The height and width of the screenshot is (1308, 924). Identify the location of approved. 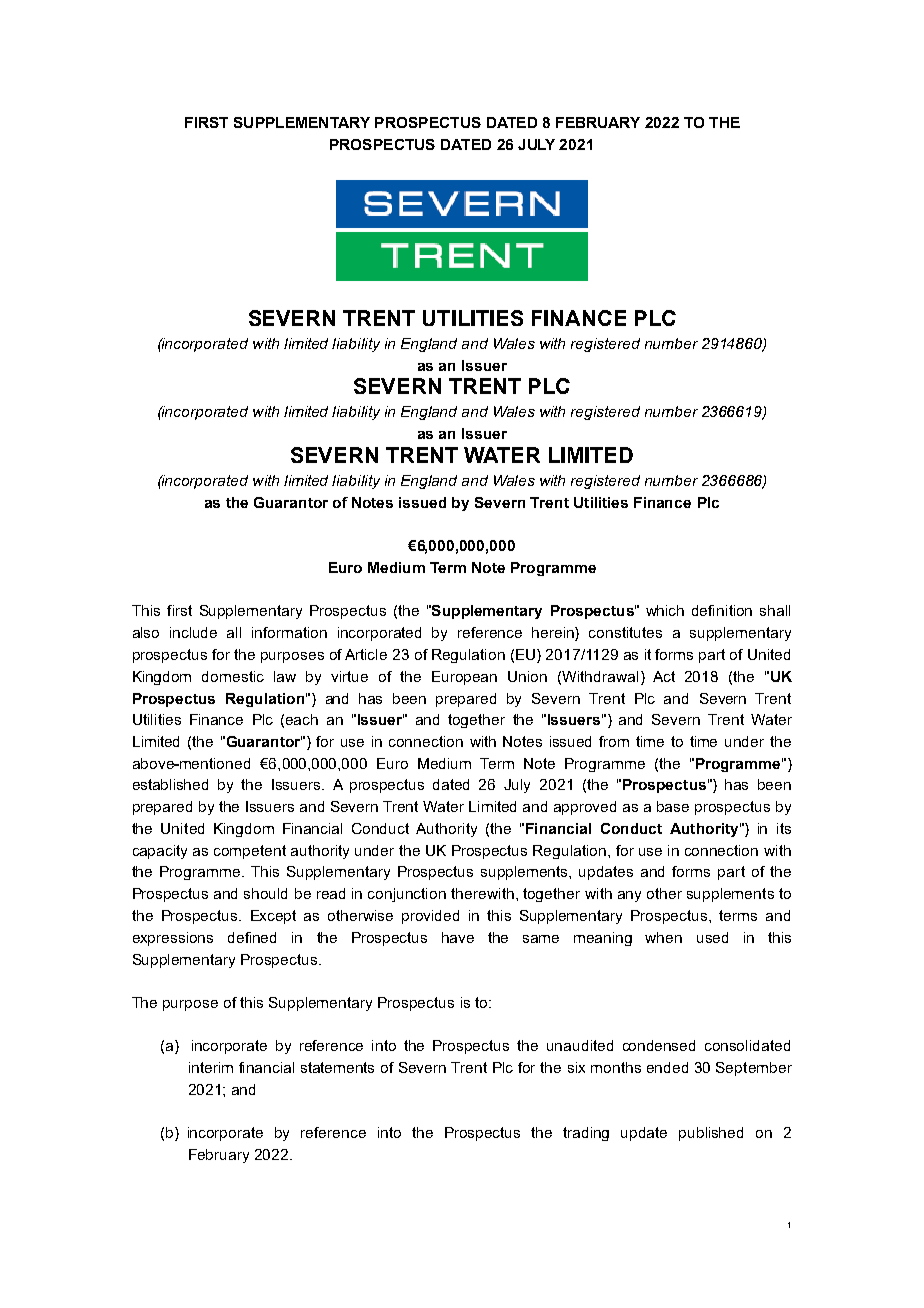
(585, 808).
